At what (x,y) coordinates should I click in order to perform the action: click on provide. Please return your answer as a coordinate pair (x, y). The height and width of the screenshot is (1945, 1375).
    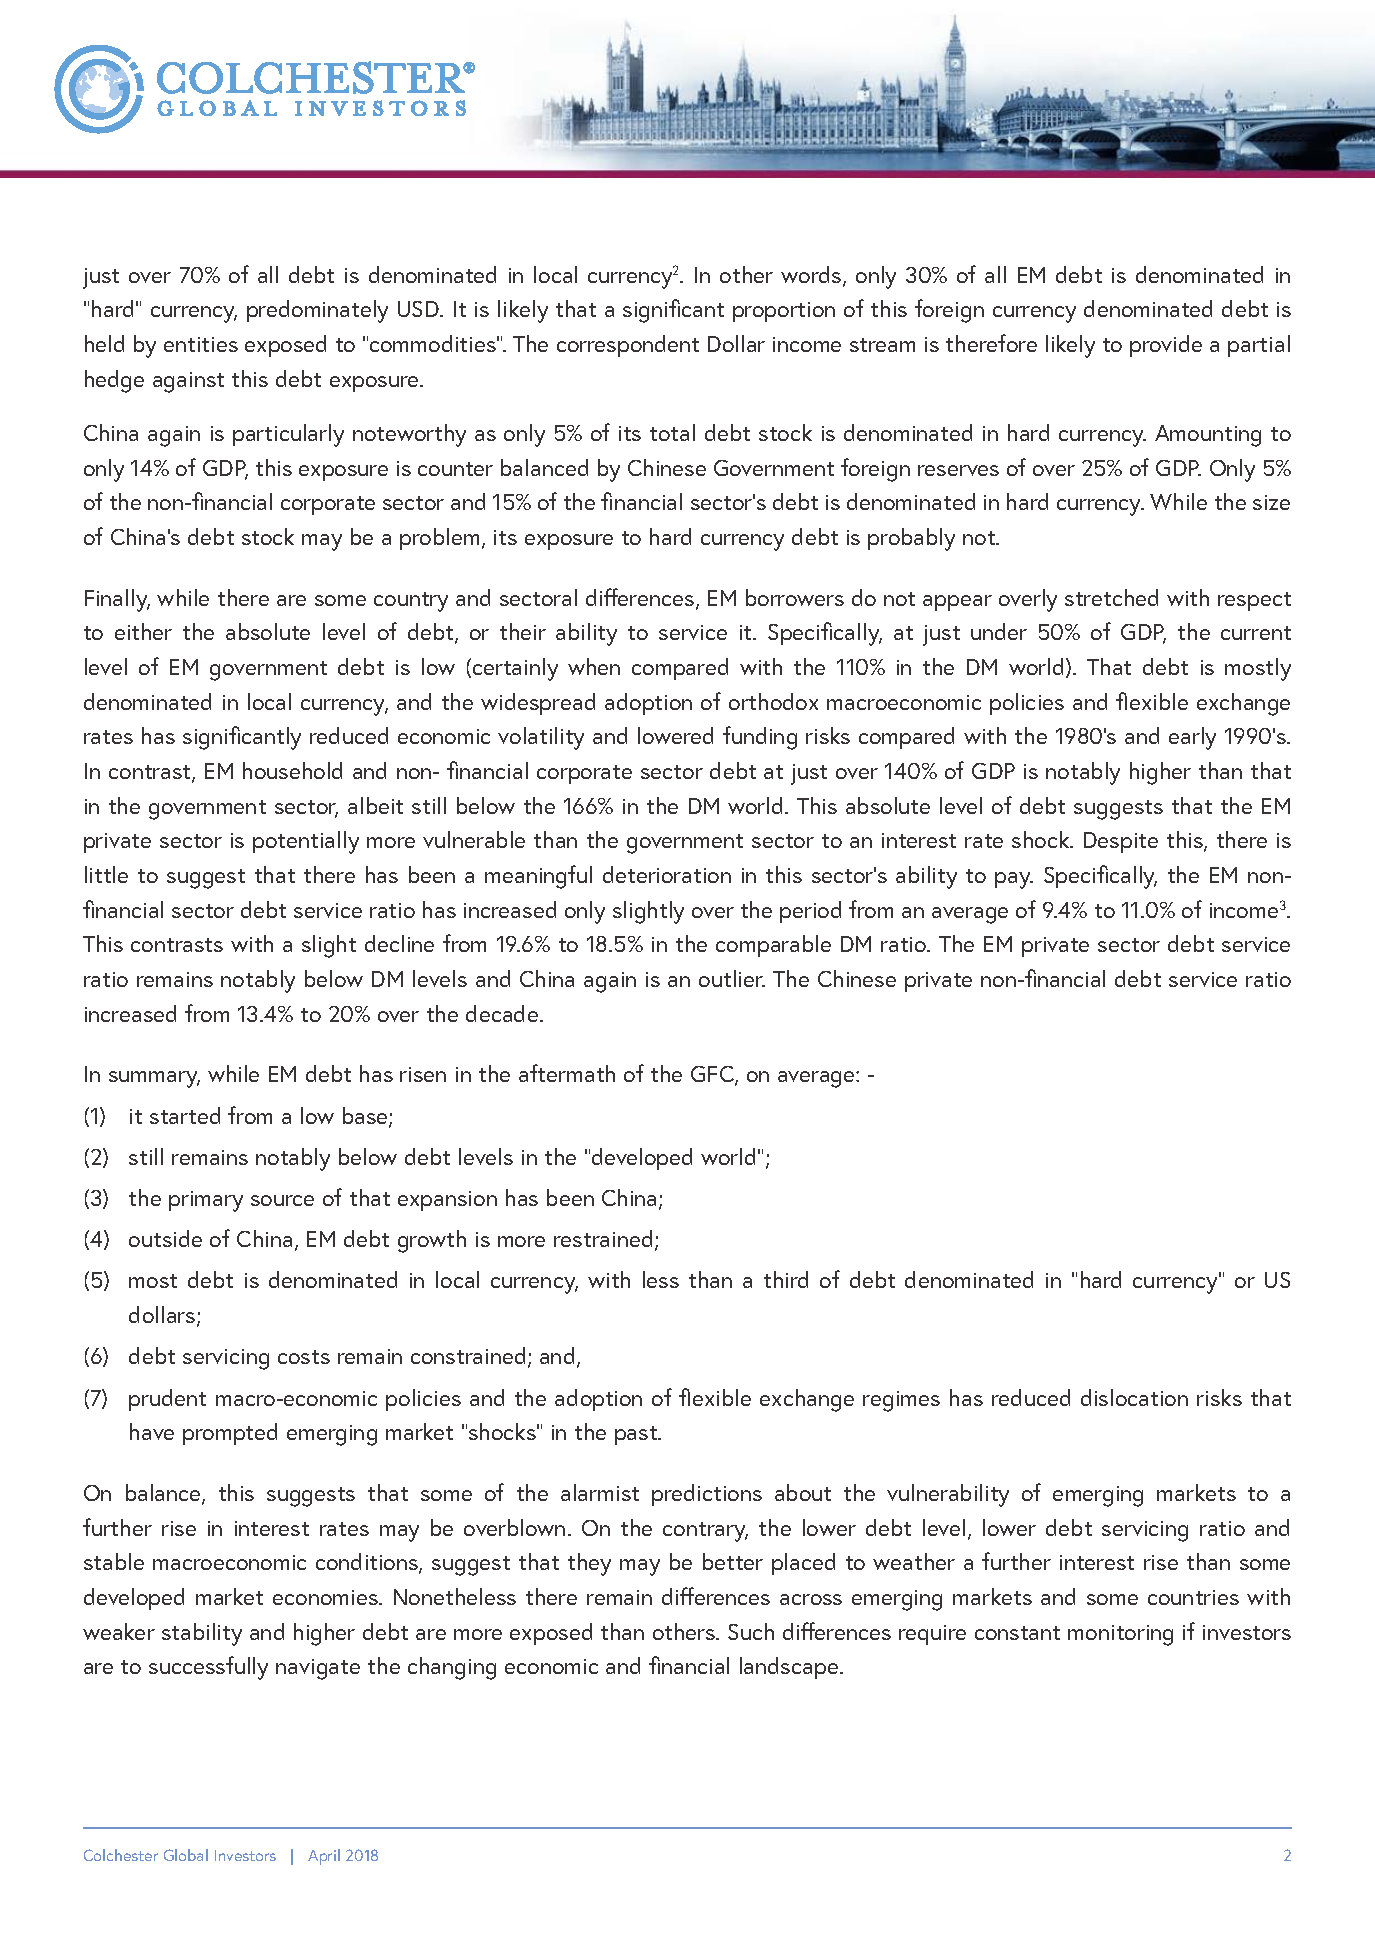
    Looking at the image, I should click on (1166, 346).
